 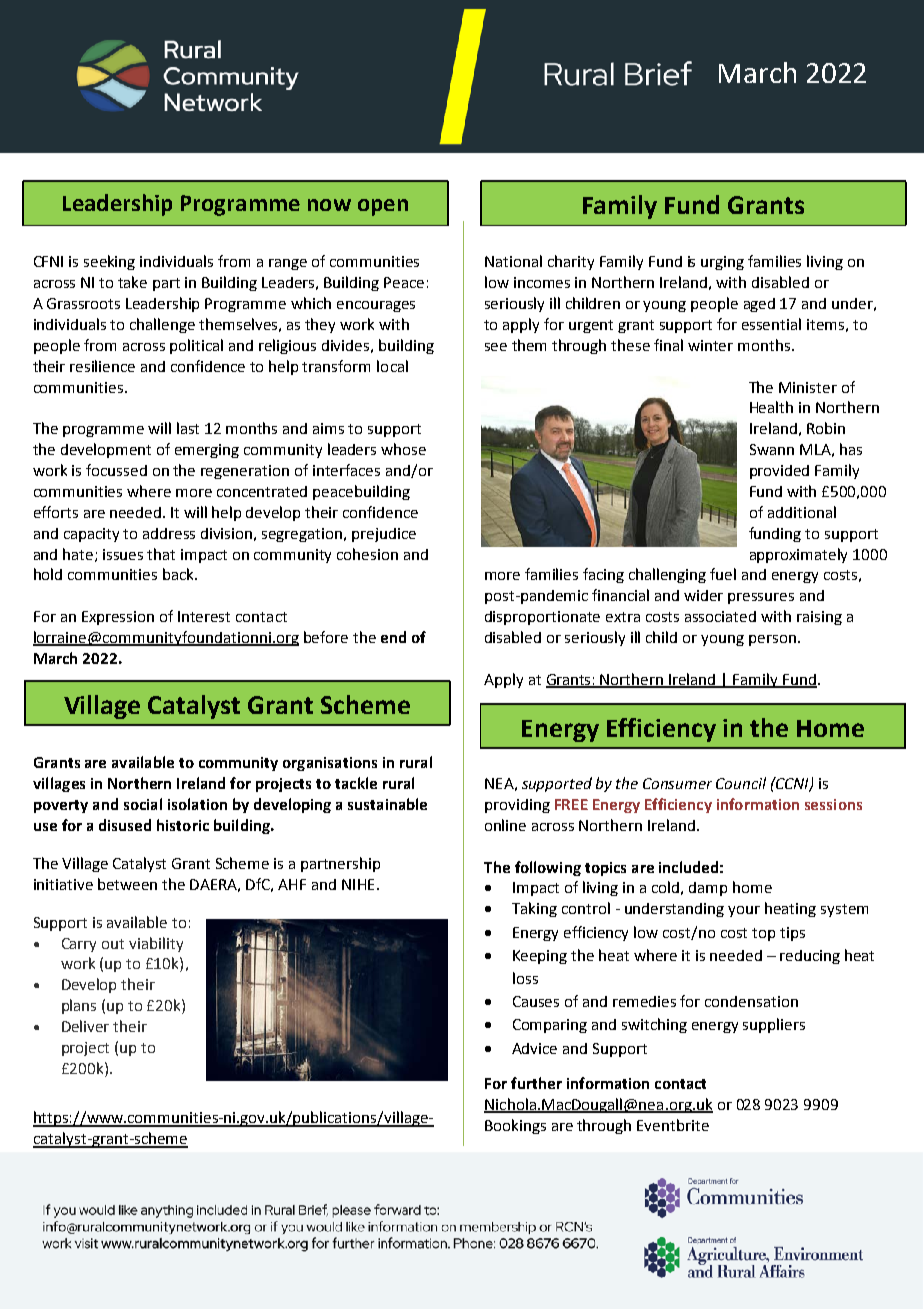 What do you see at coordinates (722, 263) in the screenshot?
I see `urging` at bounding box center [722, 263].
